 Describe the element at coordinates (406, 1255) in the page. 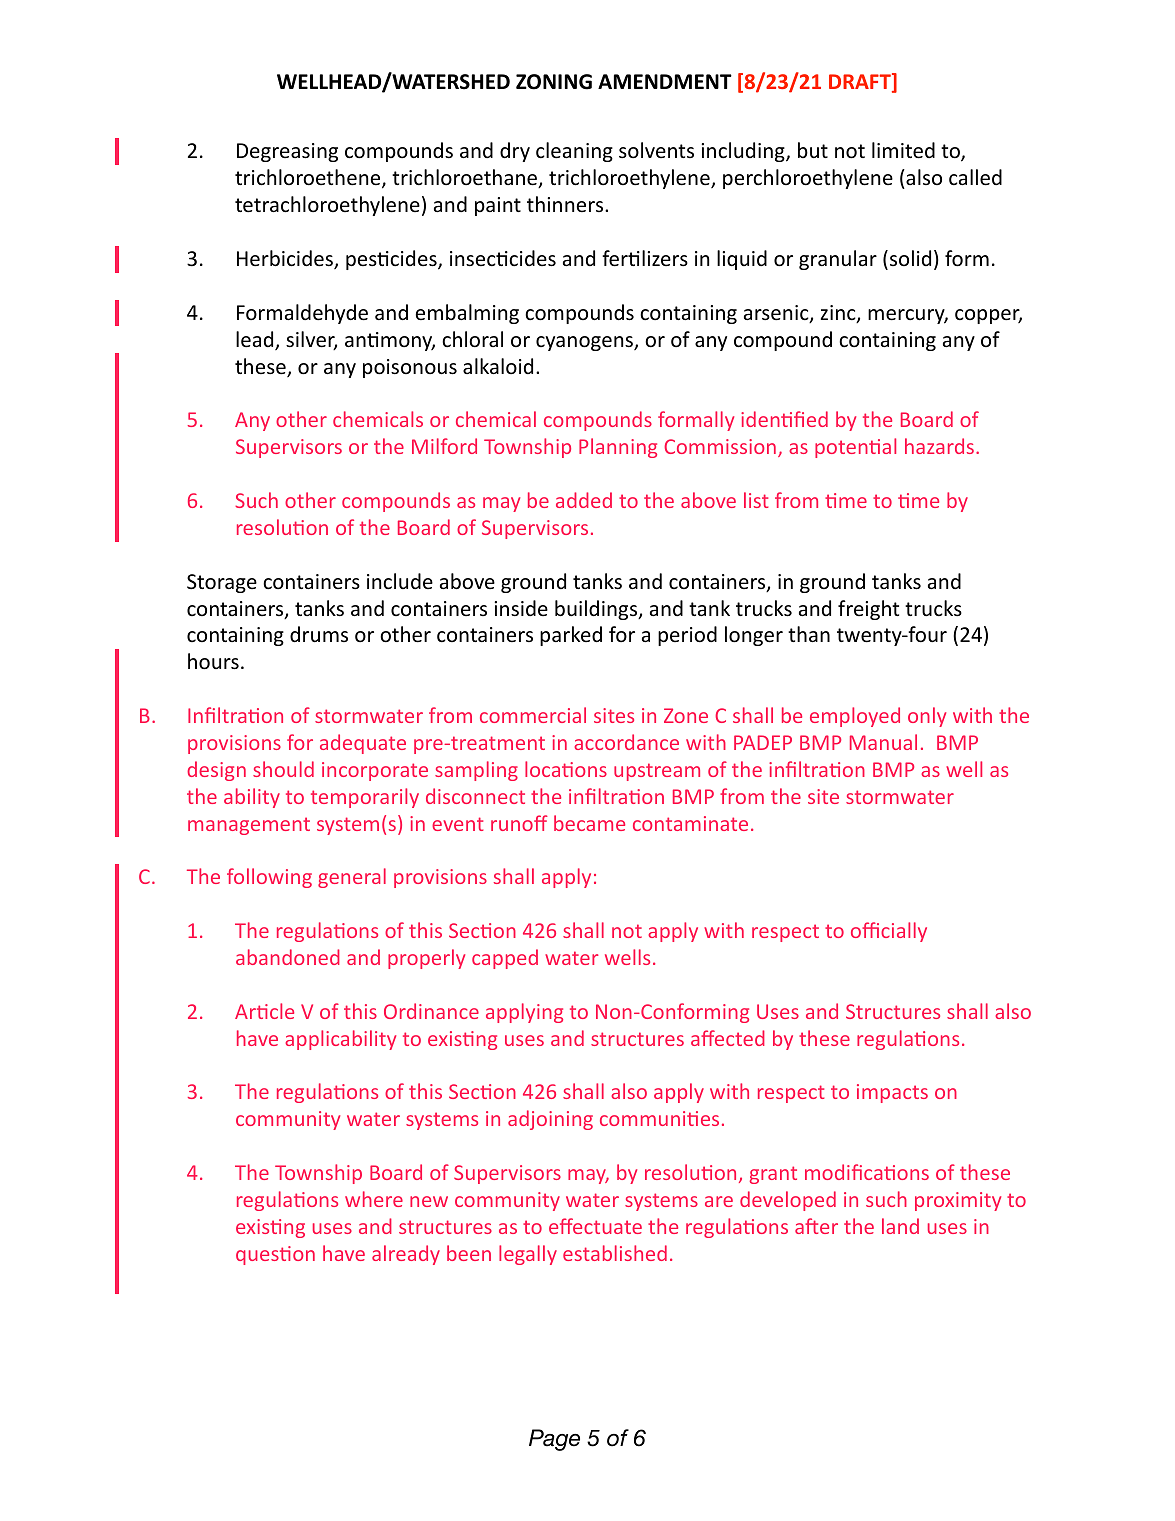

I see `already` at that location.
